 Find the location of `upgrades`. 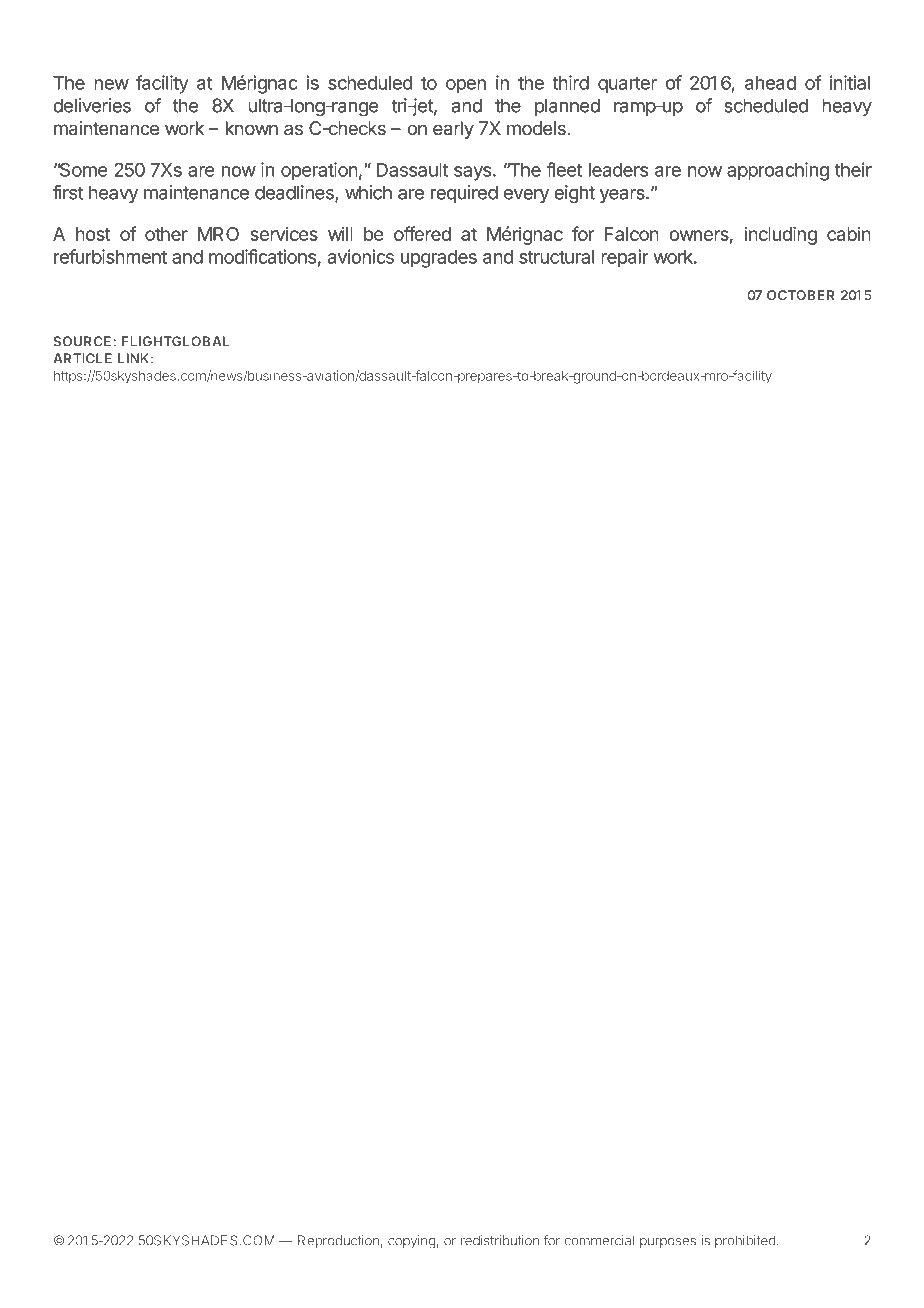

upgrades is located at coordinates (439, 259).
